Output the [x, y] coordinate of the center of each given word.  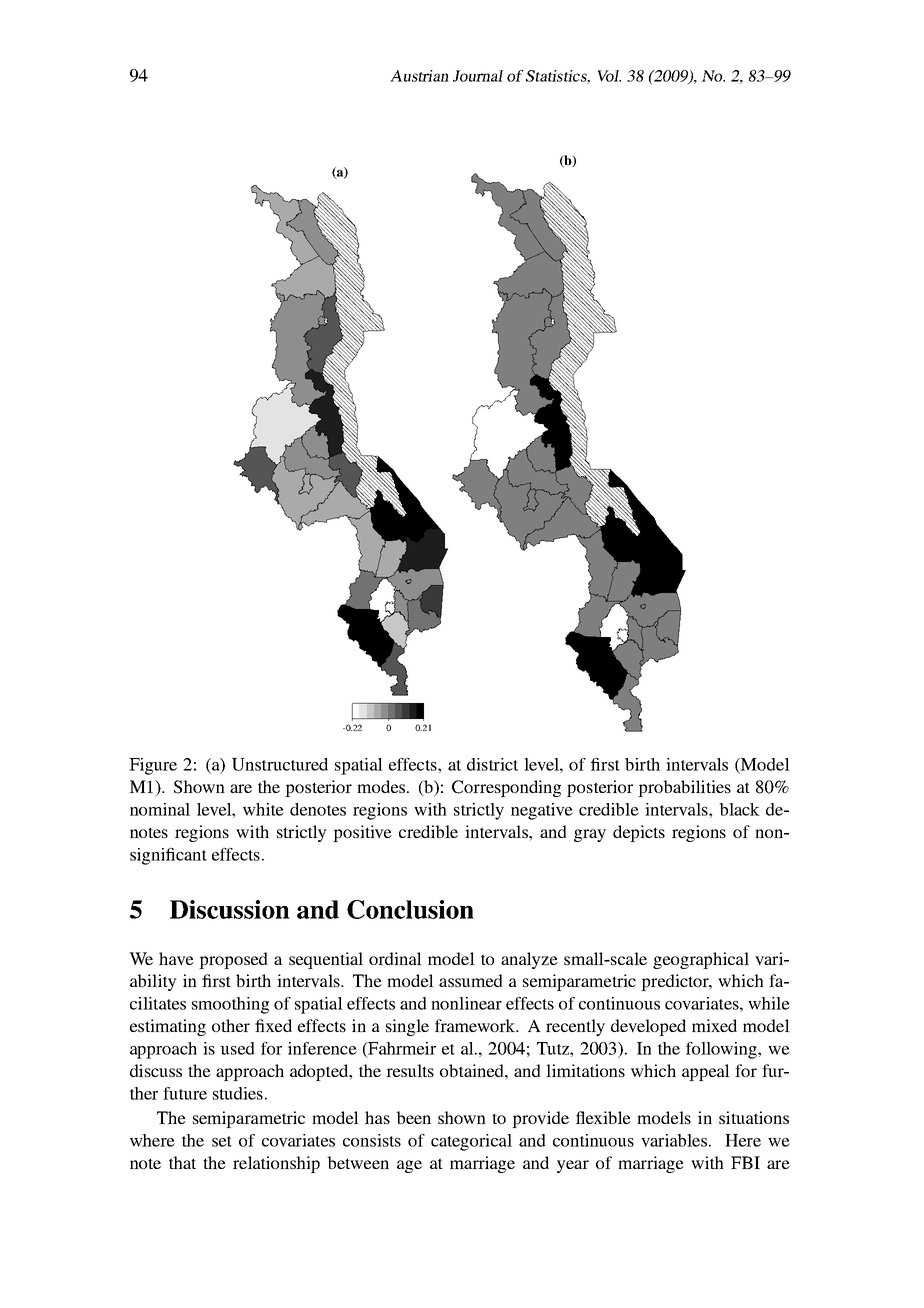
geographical [701, 960]
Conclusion [410, 909]
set [222, 1141]
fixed [273, 1025]
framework [476, 1025]
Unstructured [280, 764]
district [492, 764]
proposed [233, 960]
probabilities [684, 788]
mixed [714, 1025]
